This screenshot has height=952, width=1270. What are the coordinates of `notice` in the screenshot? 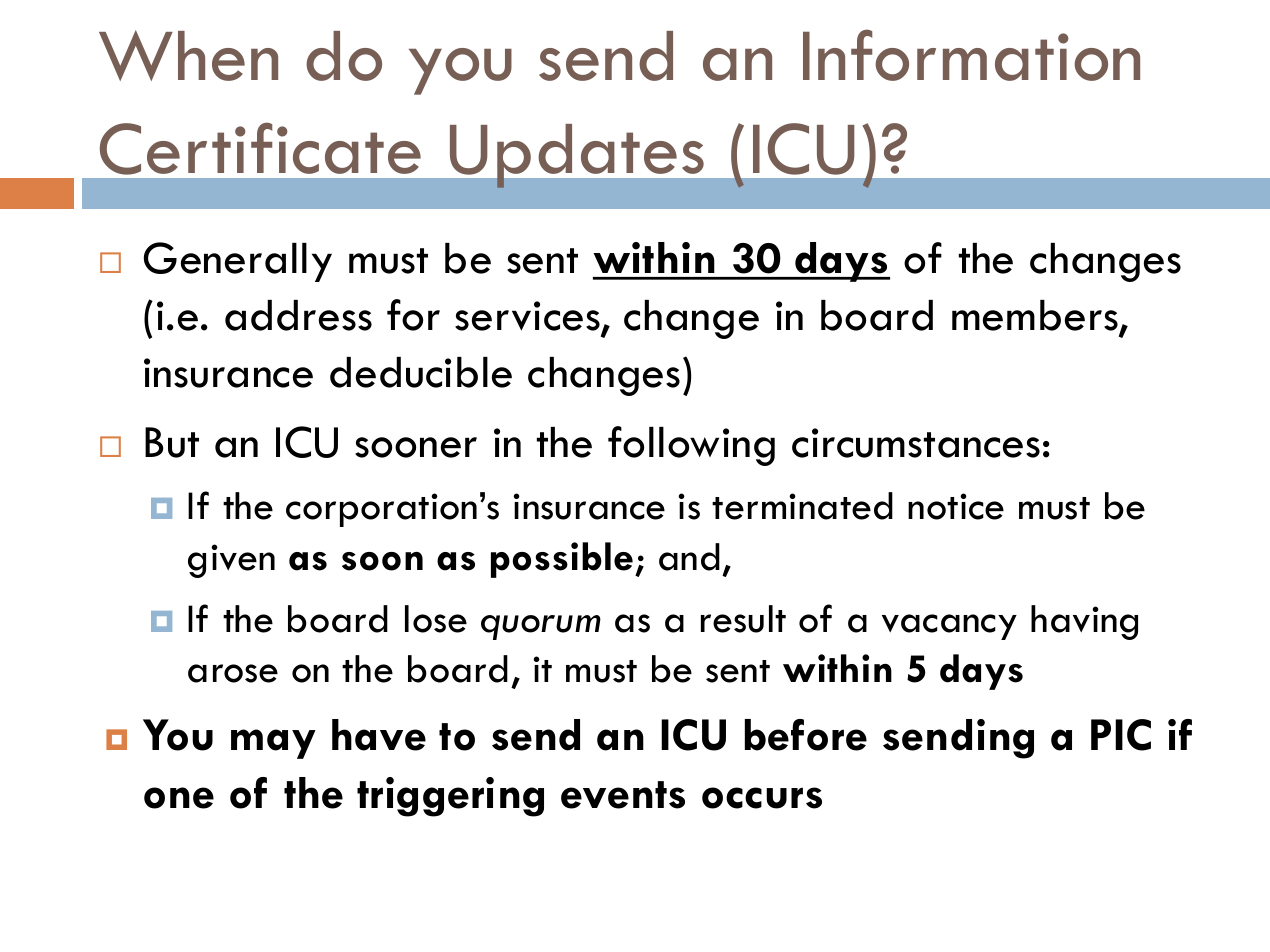 It's located at (956, 506).
